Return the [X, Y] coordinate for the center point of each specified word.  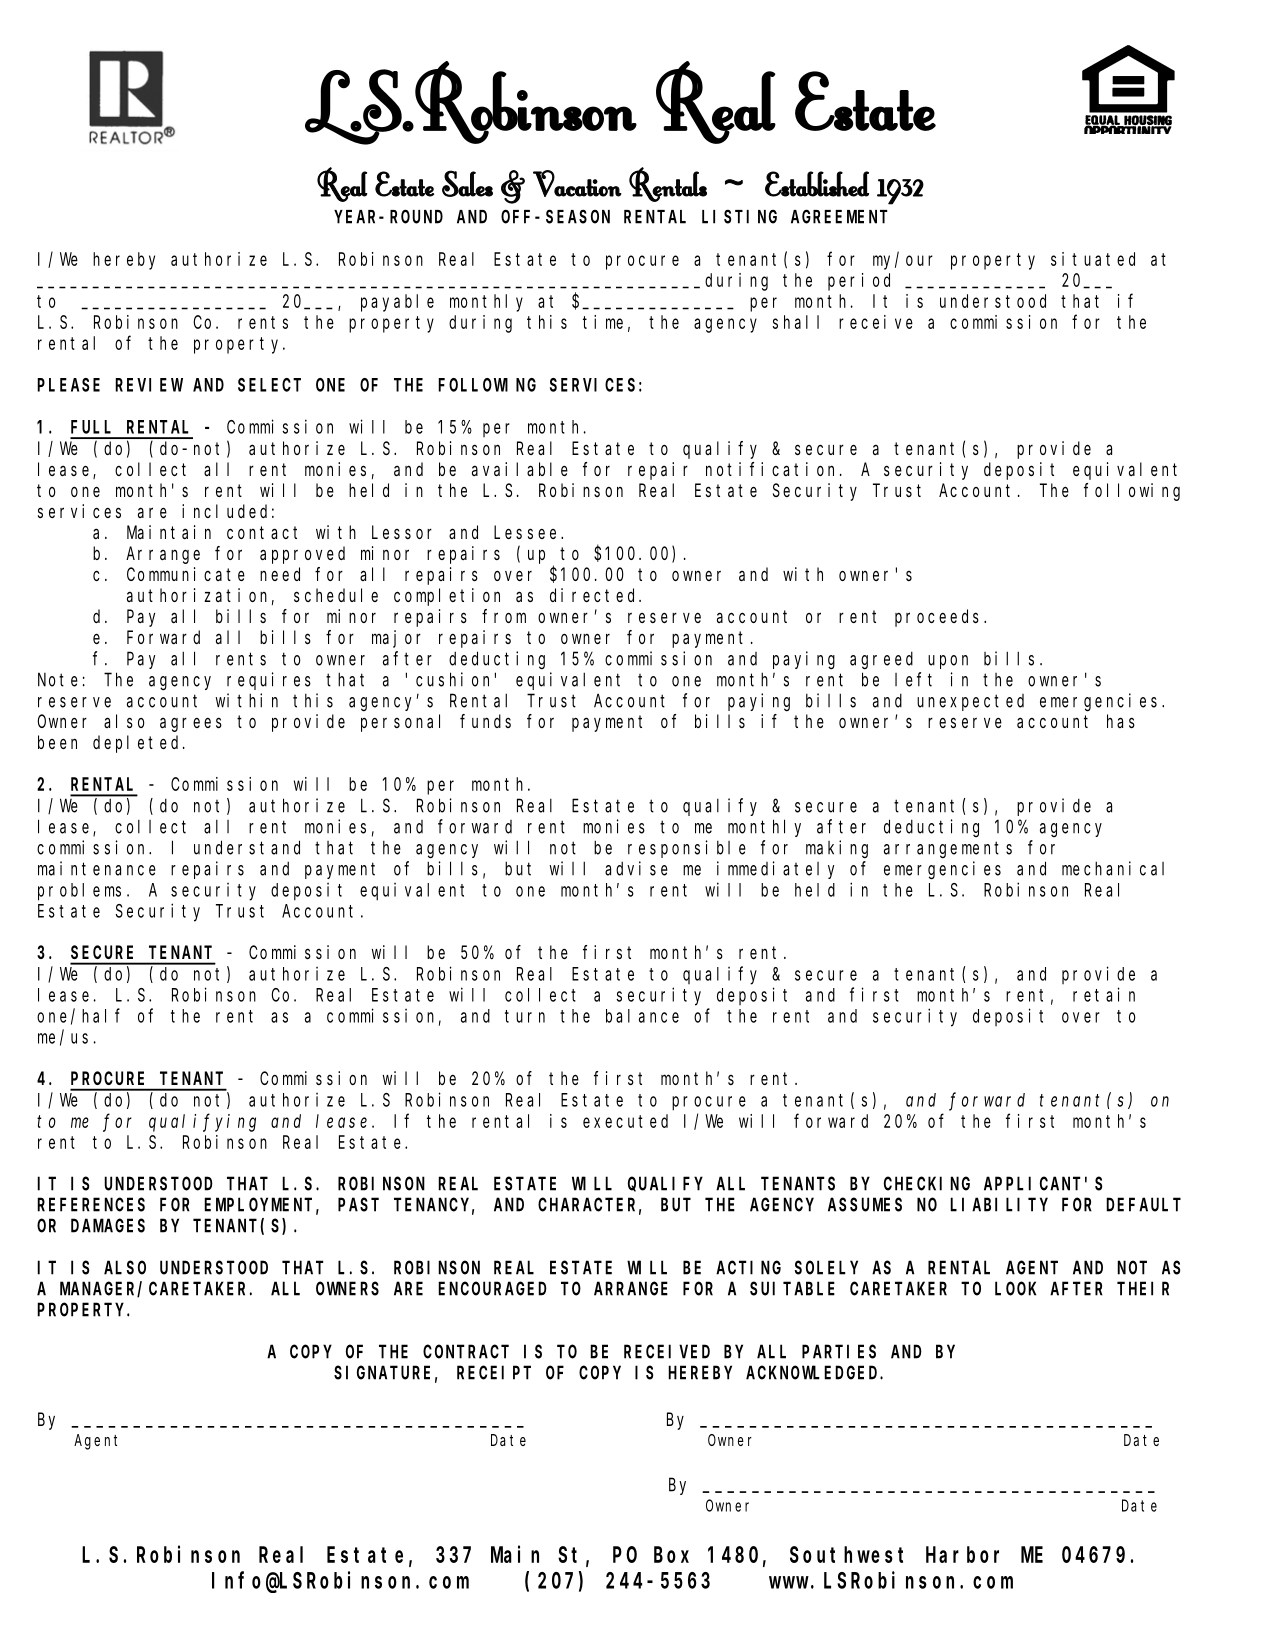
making [837, 849]
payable [397, 303]
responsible [687, 849]
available [520, 469]
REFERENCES [91, 1205]
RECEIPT [494, 1373]
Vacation [577, 183]
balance [642, 1016]
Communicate [186, 574]
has [1121, 721]
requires [269, 681]
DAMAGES [108, 1226]
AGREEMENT [839, 217]
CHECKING [927, 1184]
